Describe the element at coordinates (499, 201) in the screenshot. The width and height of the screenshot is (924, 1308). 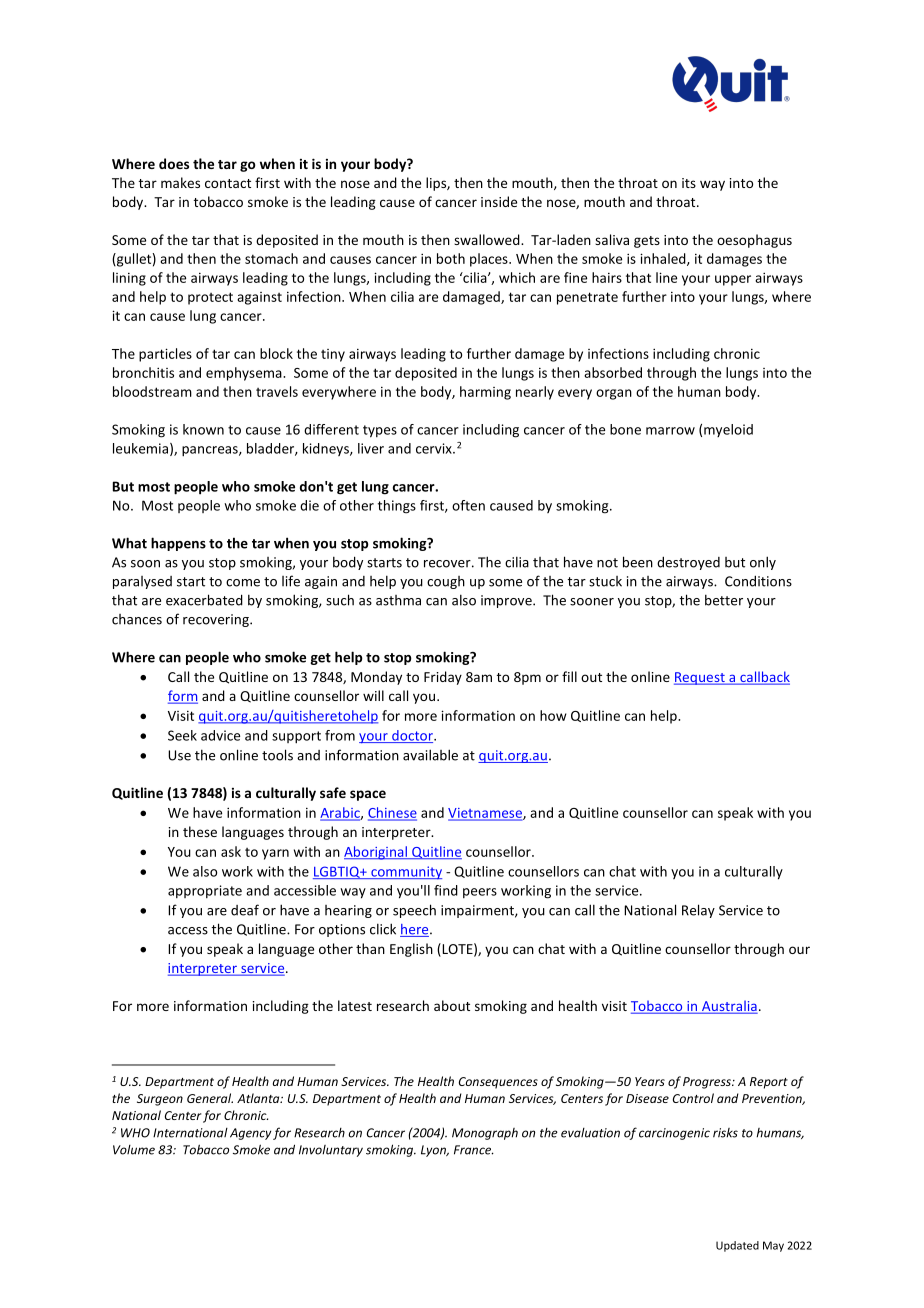
I see `inside` at that location.
